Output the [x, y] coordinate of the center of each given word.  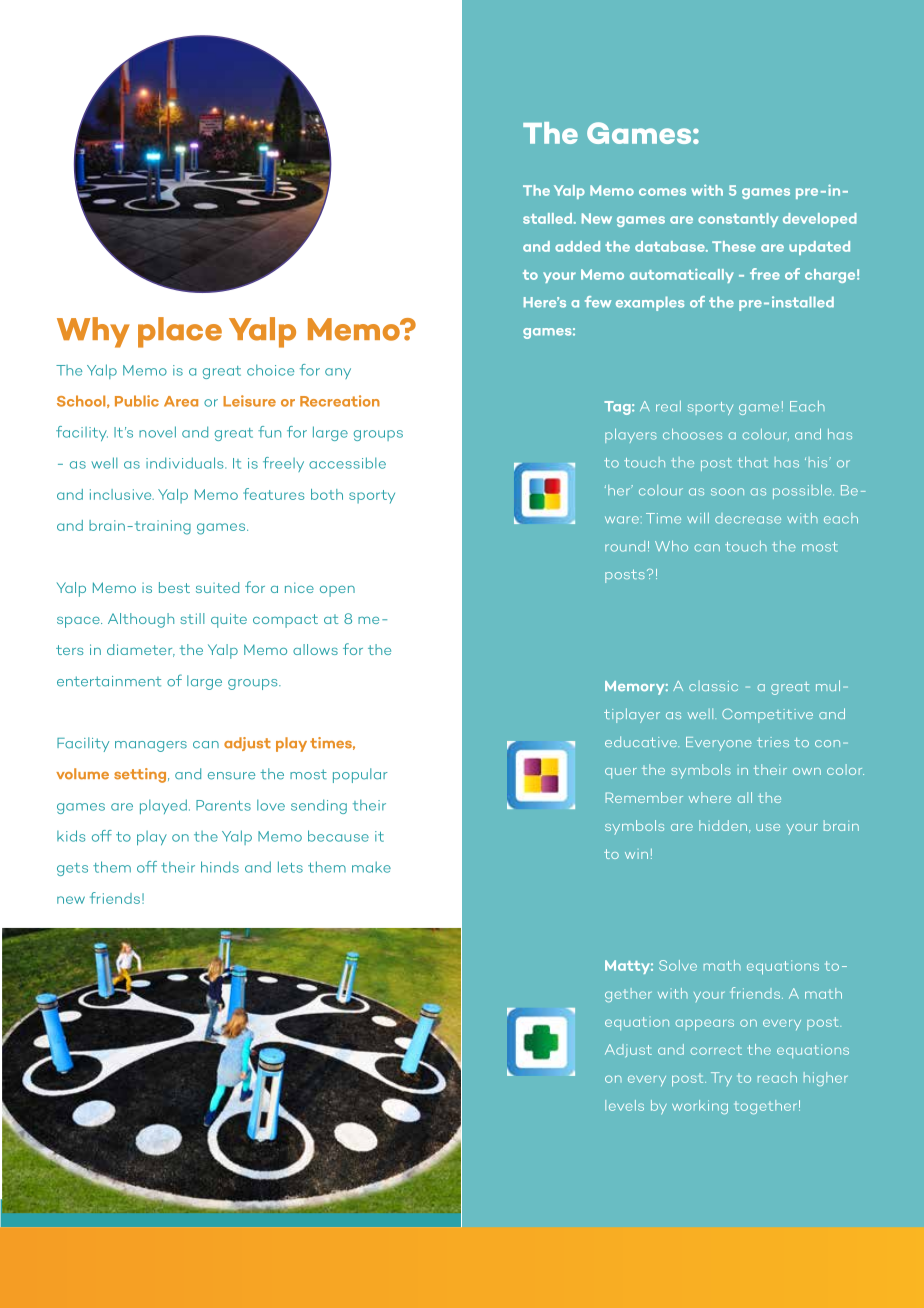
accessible [347, 463]
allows [315, 649]
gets [72, 869]
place [180, 332]
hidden [724, 826]
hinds [220, 867]
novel [157, 432]
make [371, 867]
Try [721, 1079]
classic [713, 686]
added [577, 246]
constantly [738, 220]
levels [624, 1105]
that [753, 462]
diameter [141, 650]
